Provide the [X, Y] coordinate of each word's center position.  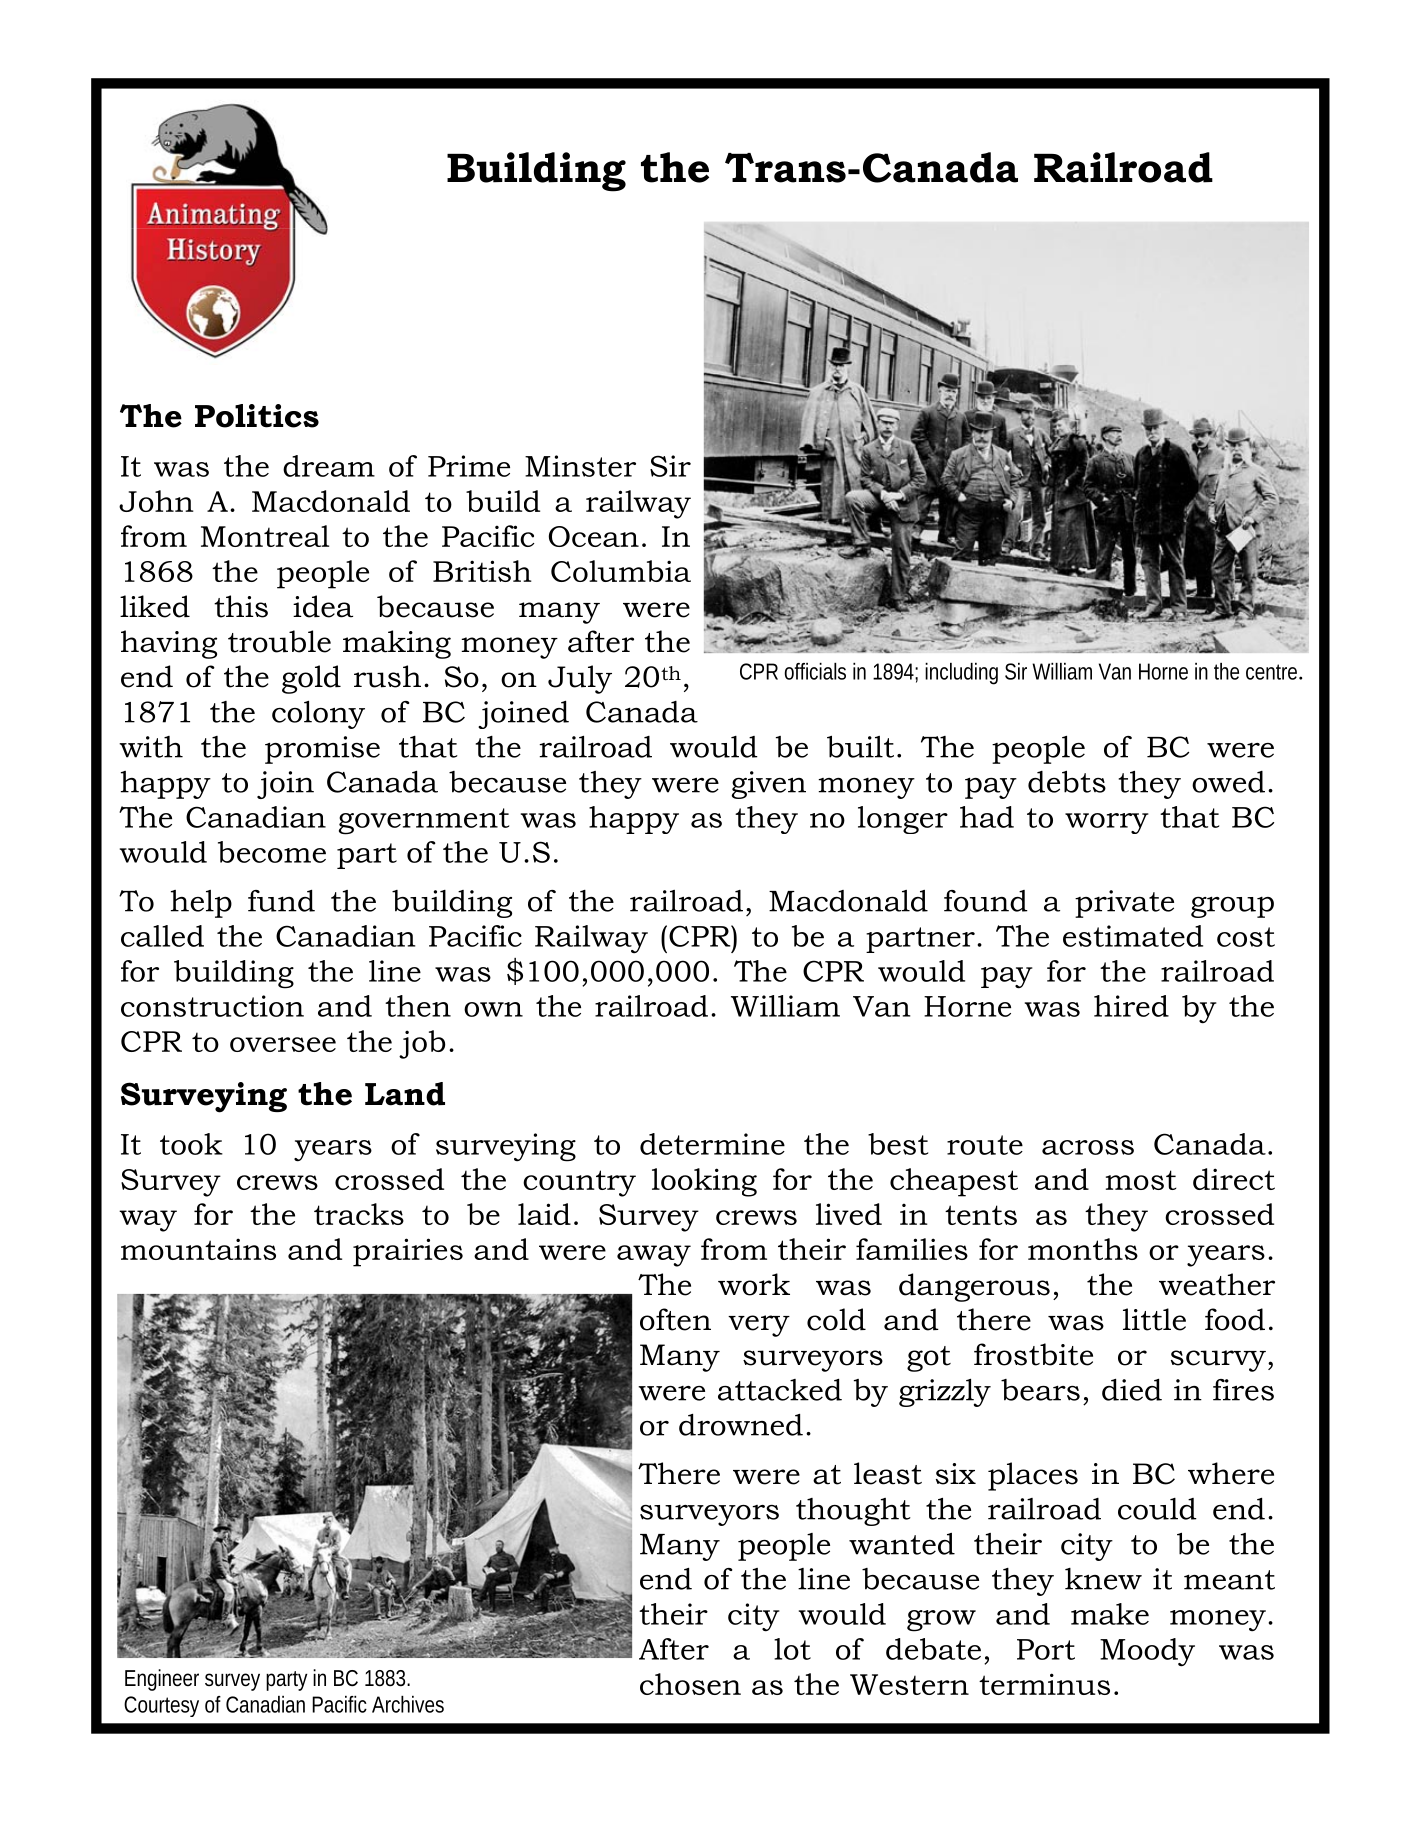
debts [1067, 782]
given [769, 785]
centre [1271, 672]
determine [712, 1144]
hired [1131, 1006]
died [1132, 1390]
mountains [198, 1249]
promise [322, 750]
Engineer [162, 1680]
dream [329, 466]
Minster [580, 466]
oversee [283, 1044]
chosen [690, 1684]
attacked [780, 1390]
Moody [1147, 1652]
